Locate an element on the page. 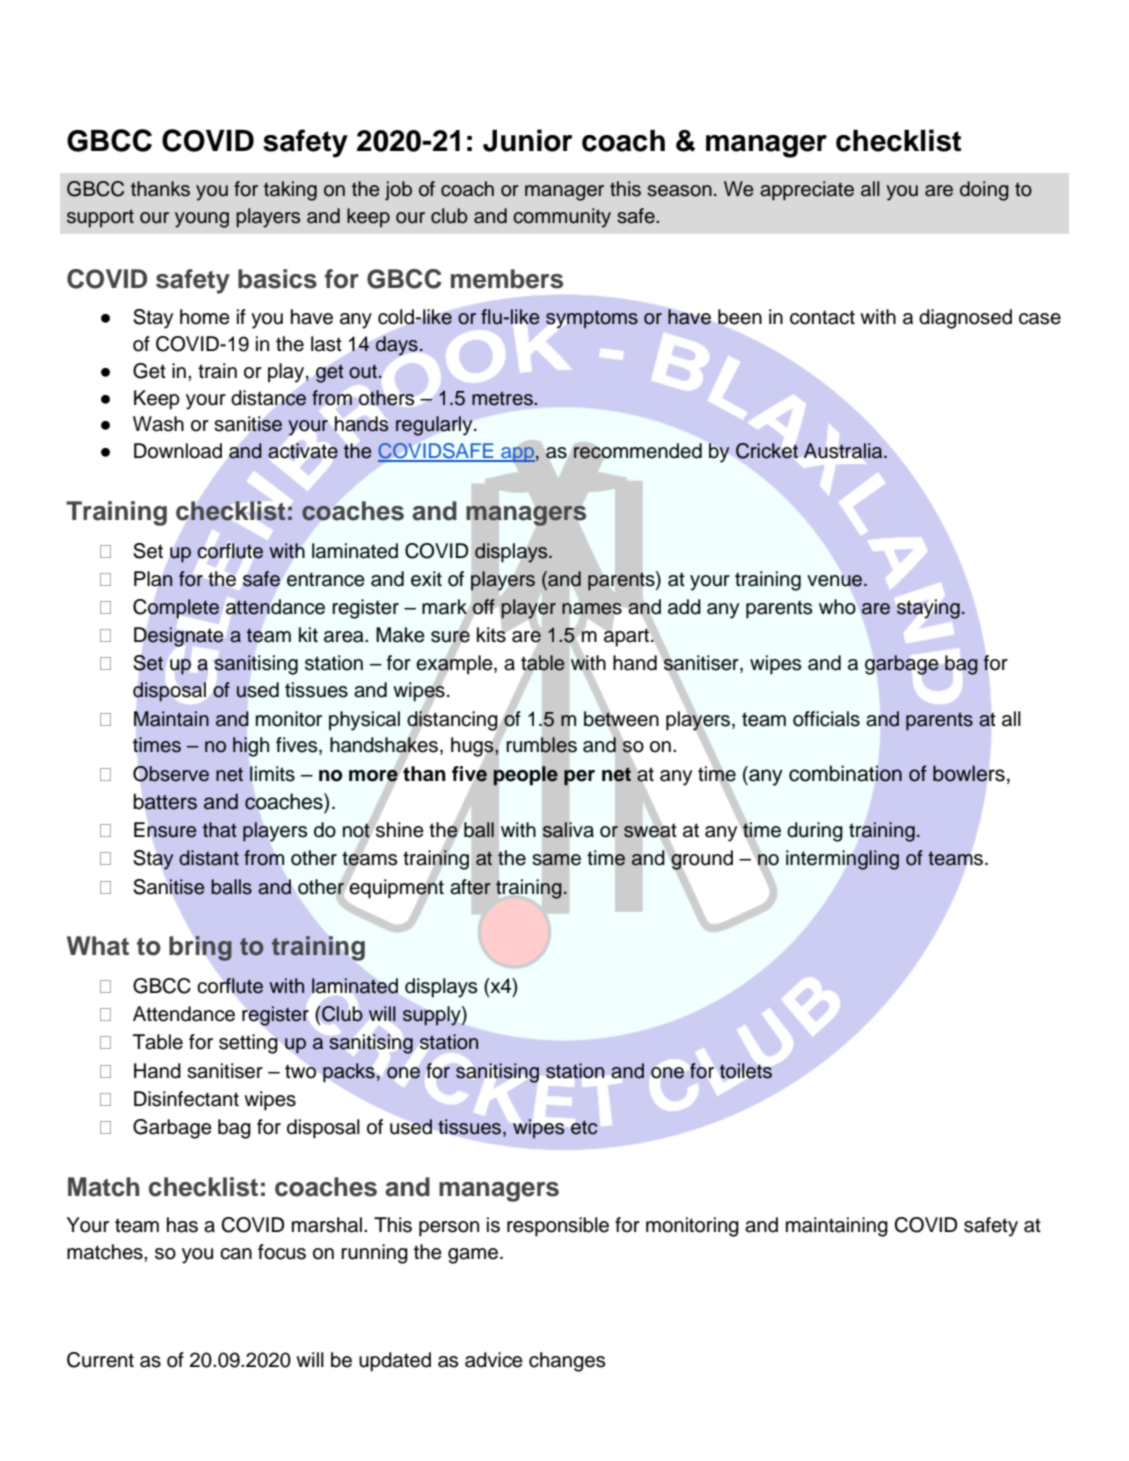 Image resolution: width=1129 pixels, height=1461 pixels. young is located at coordinates (202, 220).
